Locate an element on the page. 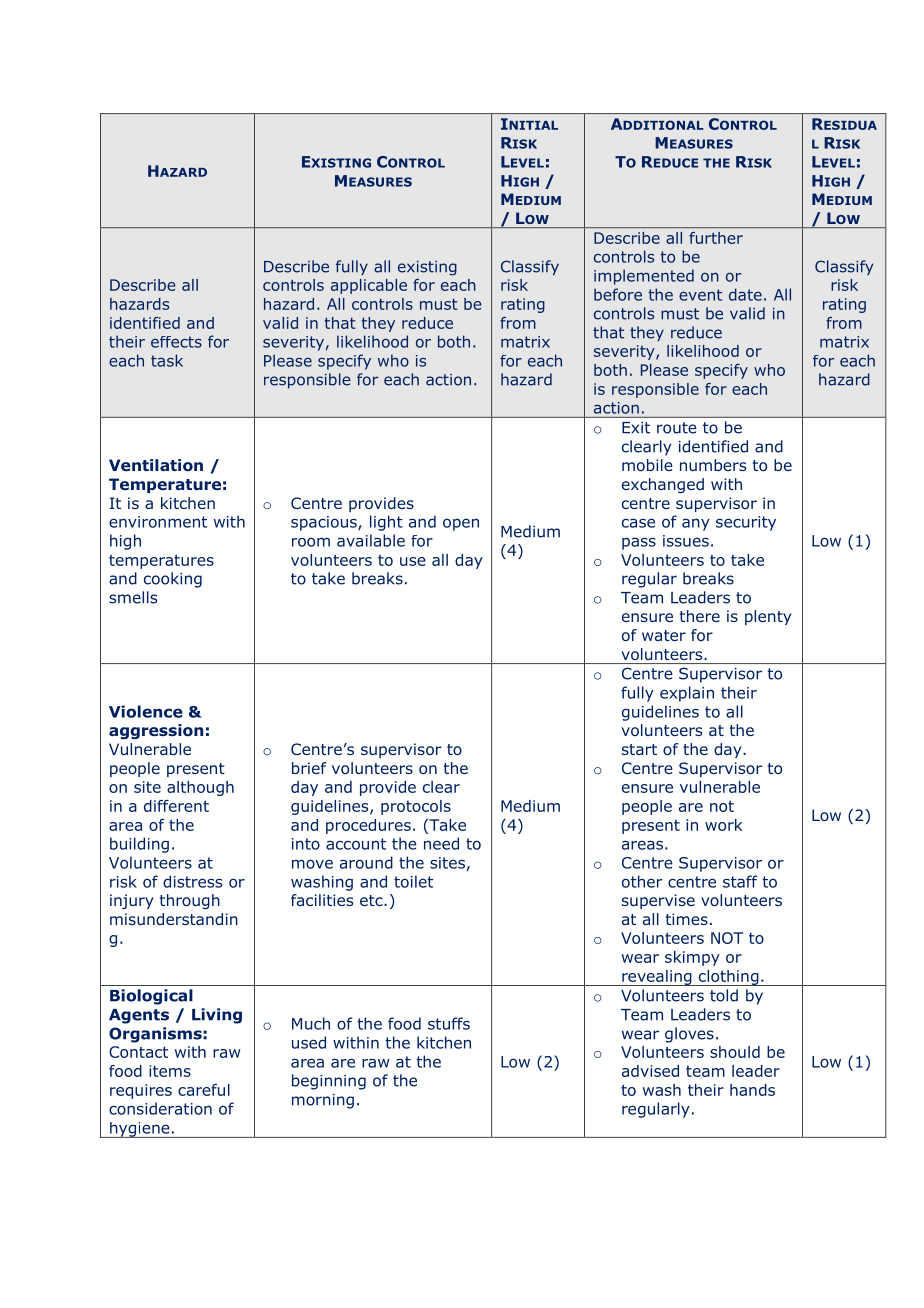  effects is located at coordinates (176, 342).
